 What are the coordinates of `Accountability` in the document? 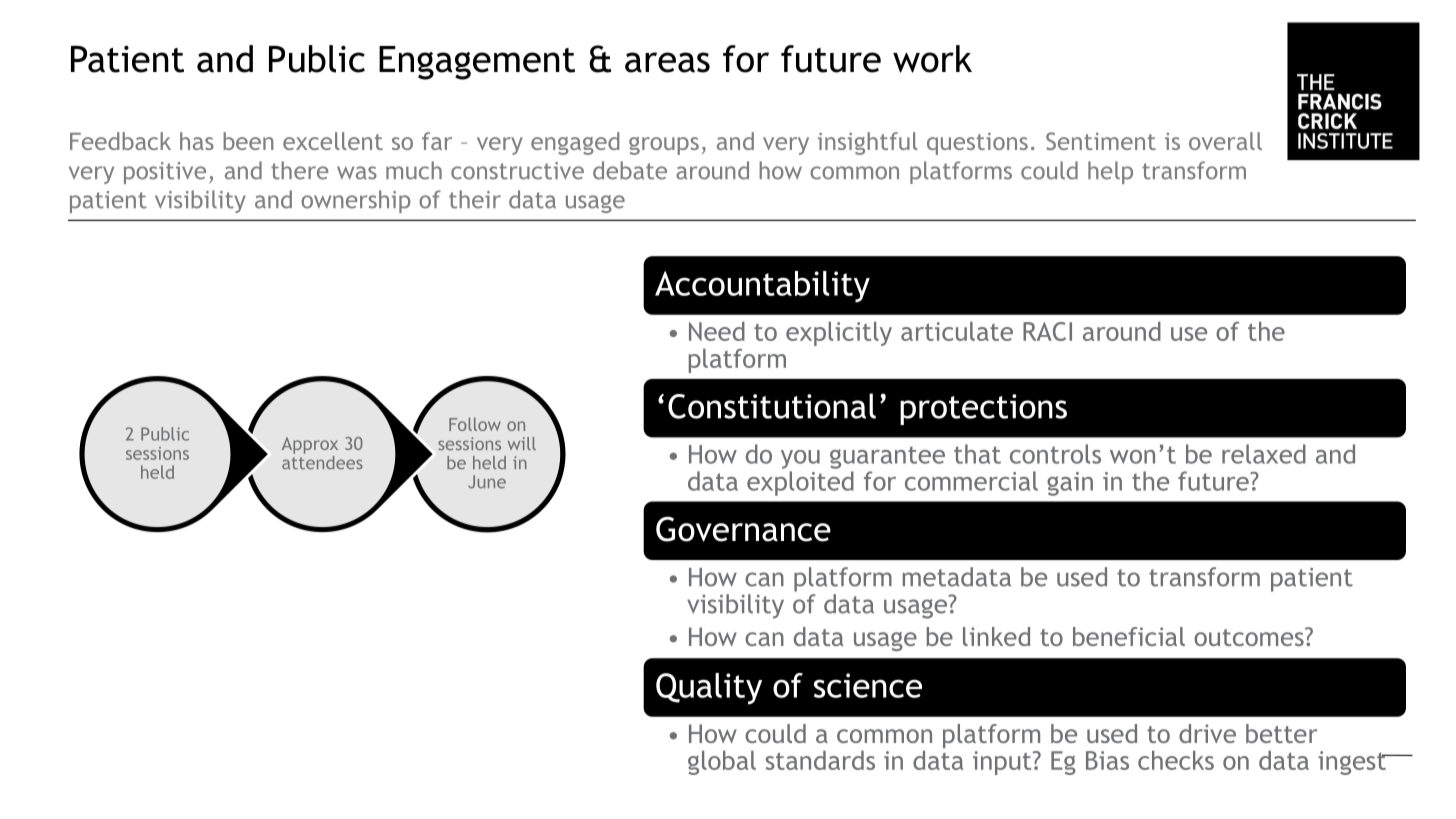 It's located at (762, 287).
